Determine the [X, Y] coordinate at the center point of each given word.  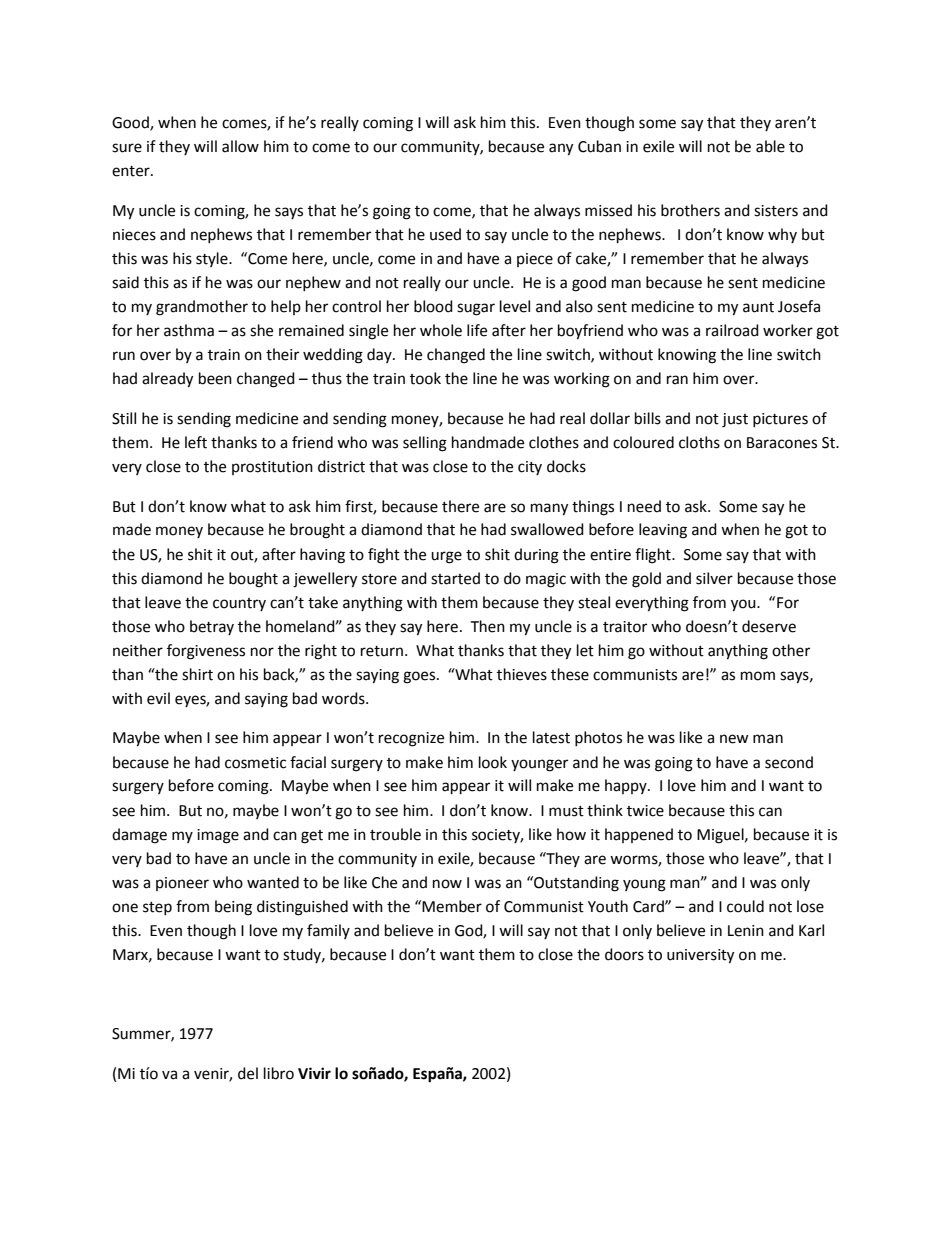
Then [487, 626]
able [770, 146]
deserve [769, 626]
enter [132, 171]
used [445, 234]
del [248, 1073]
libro [279, 1073]
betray [212, 627]
